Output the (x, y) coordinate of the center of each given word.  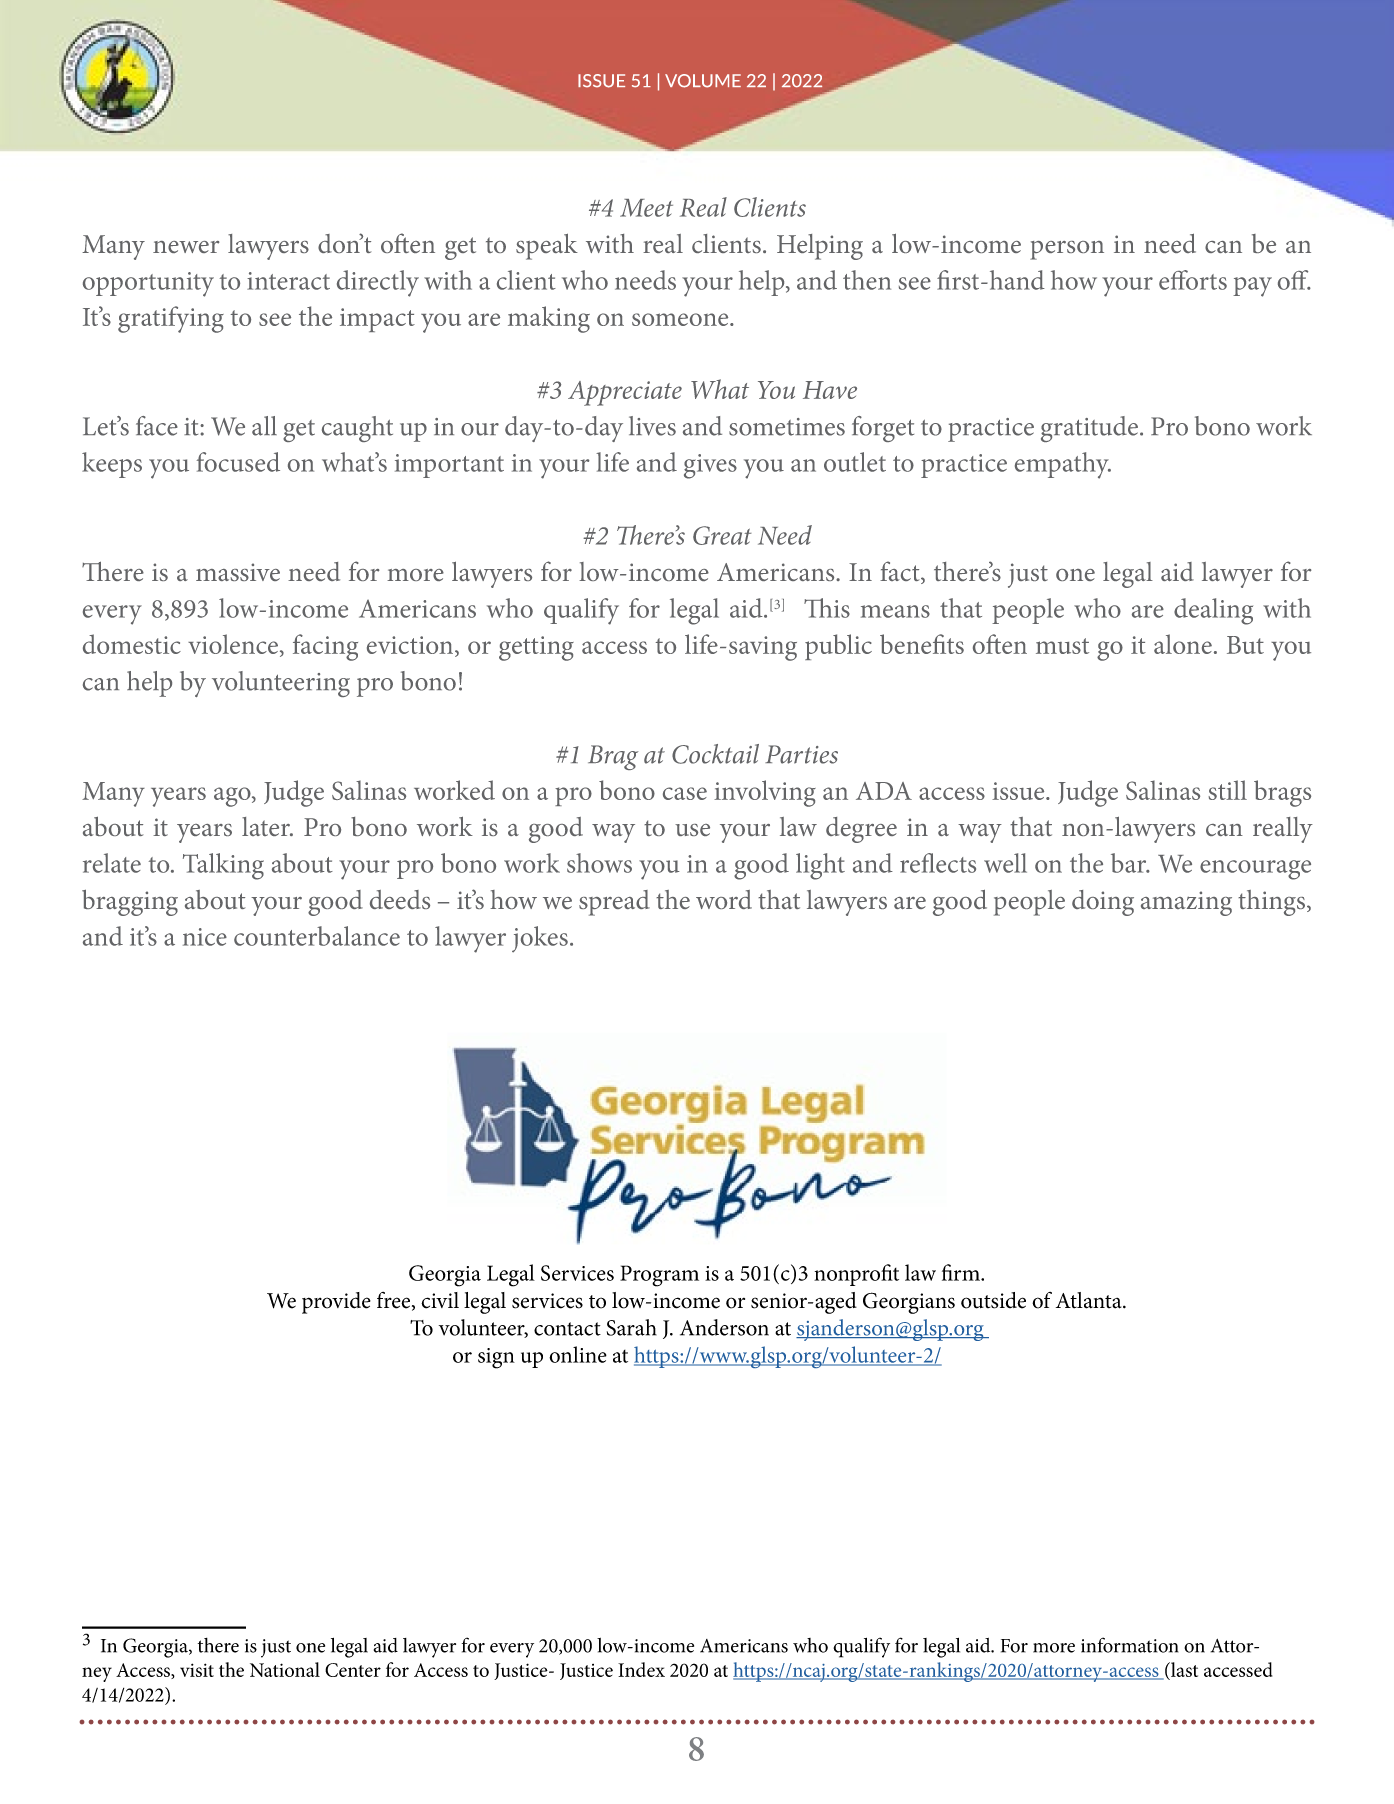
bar (1130, 863)
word (724, 899)
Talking (223, 866)
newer (186, 247)
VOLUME (703, 81)
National (285, 1669)
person (1067, 250)
